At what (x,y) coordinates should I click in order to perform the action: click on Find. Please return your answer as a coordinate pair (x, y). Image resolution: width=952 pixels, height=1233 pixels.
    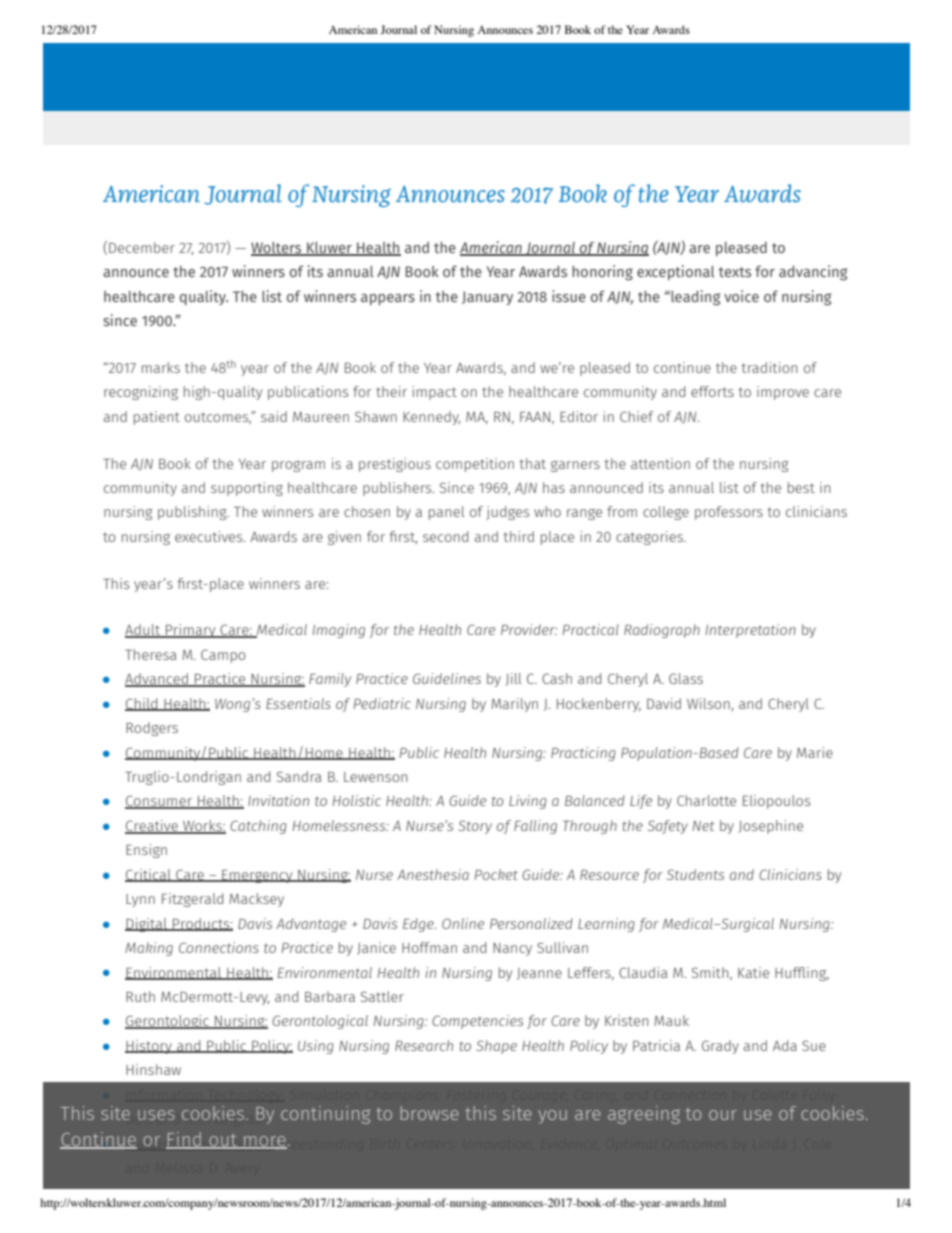
    Looking at the image, I should click on (185, 1140).
